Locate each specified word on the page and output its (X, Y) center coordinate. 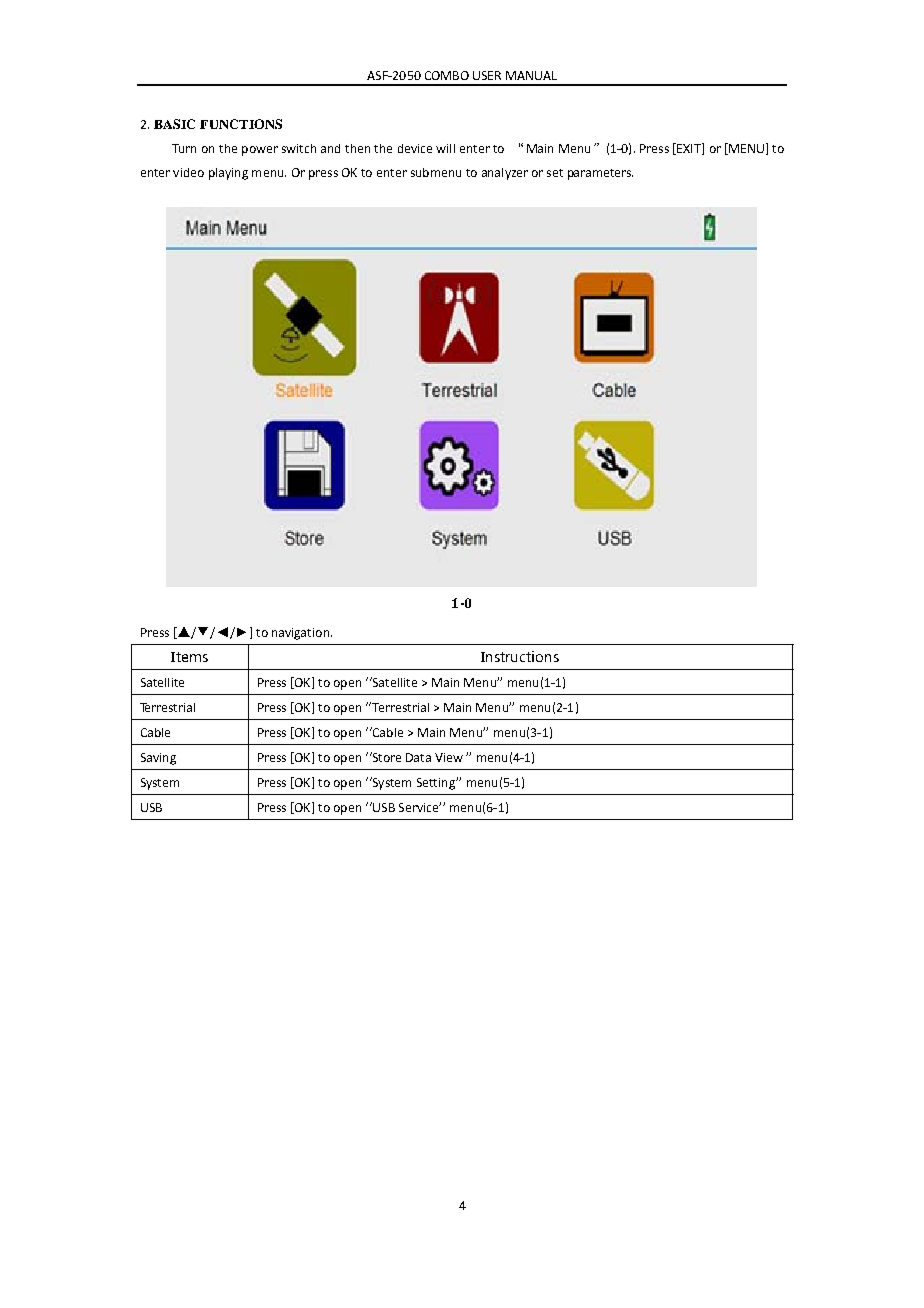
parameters (600, 174)
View (449, 757)
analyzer (505, 174)
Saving (158, 759)
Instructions (520, 656)
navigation (302, 634)
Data (418, 757)
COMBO (447, 75)
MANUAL (531, 75)
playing (228, 174)
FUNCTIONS (241, 124)
